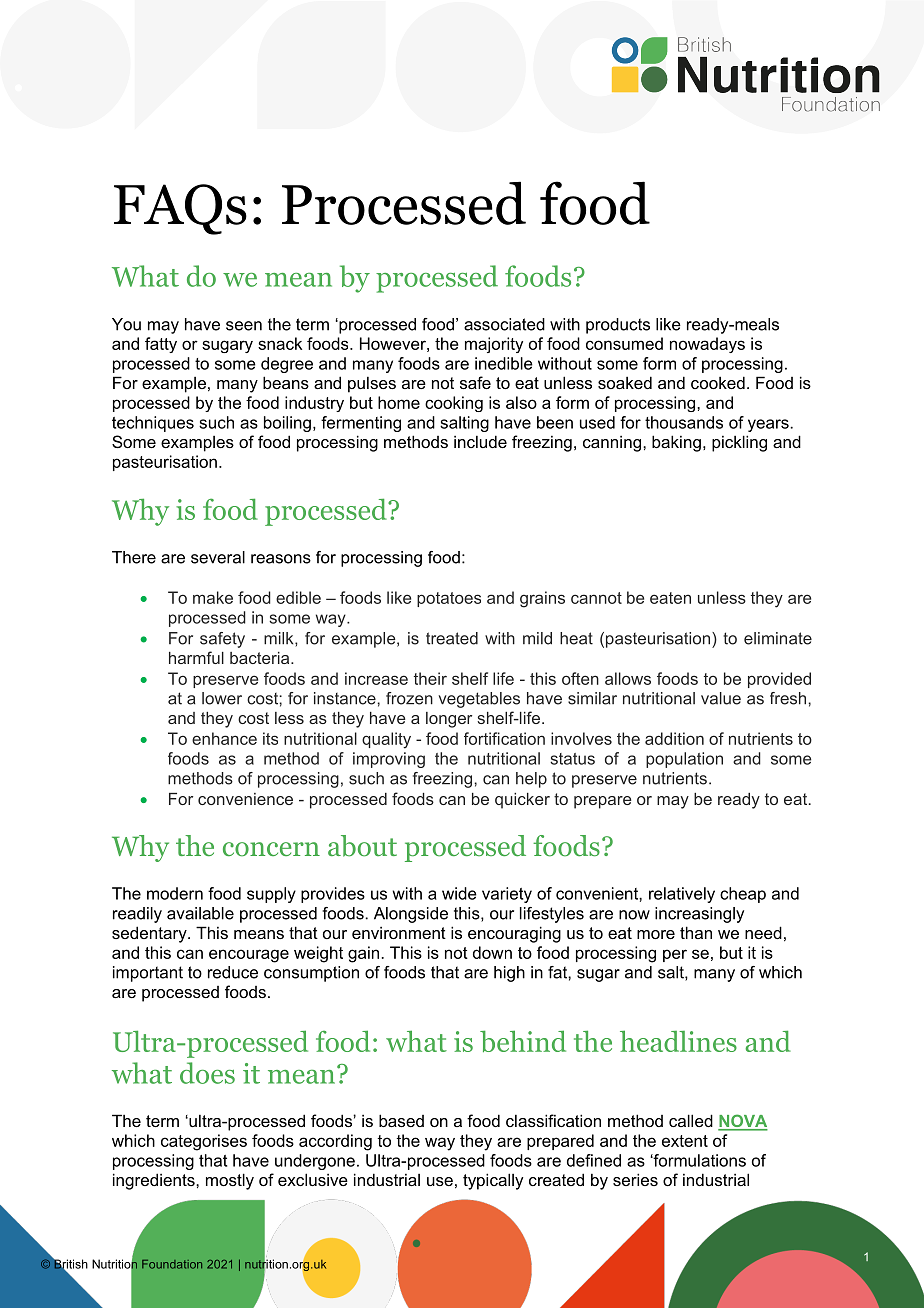 Image resolution: width=924 pixels, height=1308 pixels. I want to click on eaten, so click(670, 598).
